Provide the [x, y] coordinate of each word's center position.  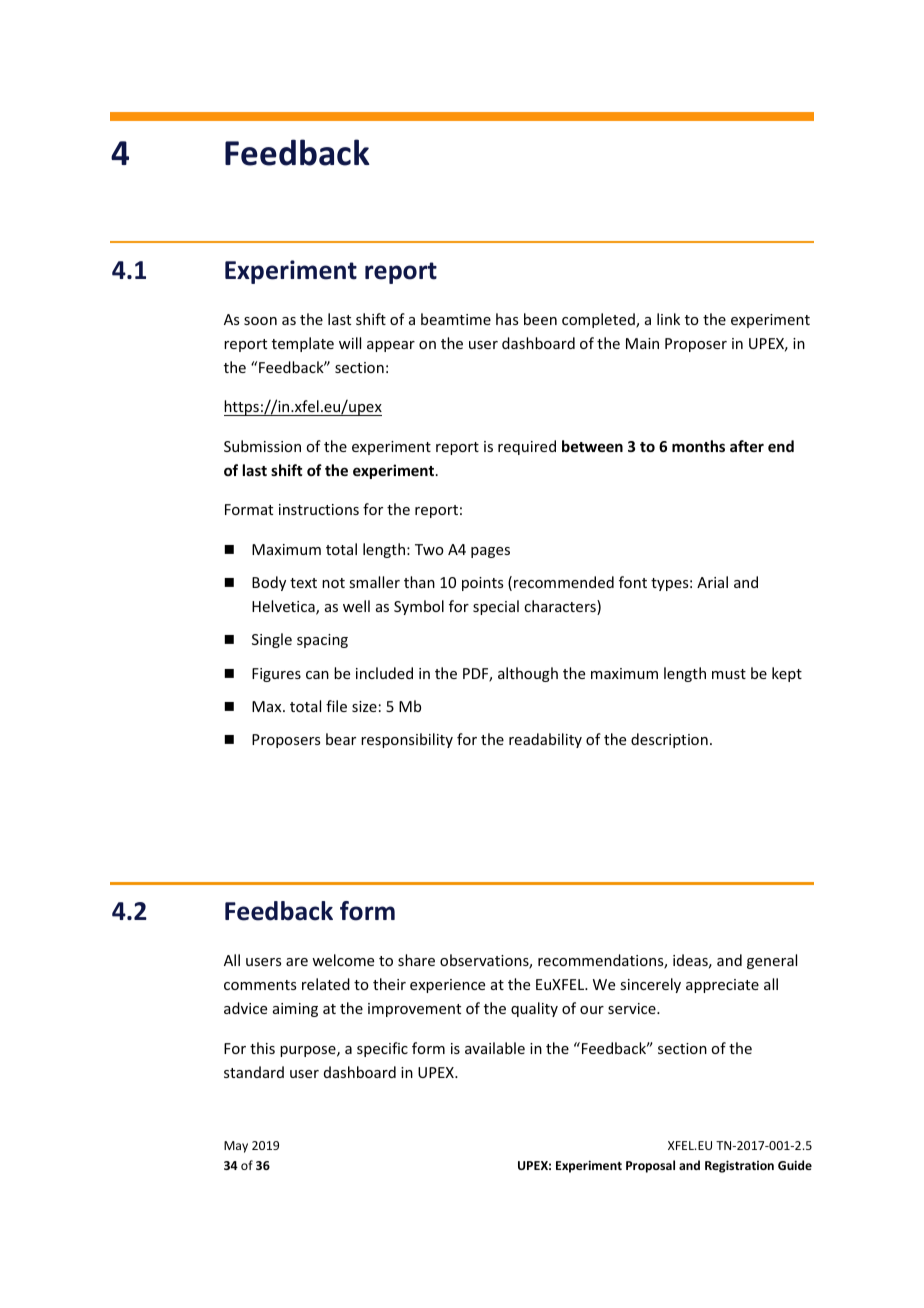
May [236, 1147]
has [507, 319]
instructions [319, 509]
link [668, 319]
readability [545, 740]
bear [341, 739]
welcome [343, 960]
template [303, 344]
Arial [712, 582]
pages [490, 552]
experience [447, 986]
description [669, 740]
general [772, 961]
